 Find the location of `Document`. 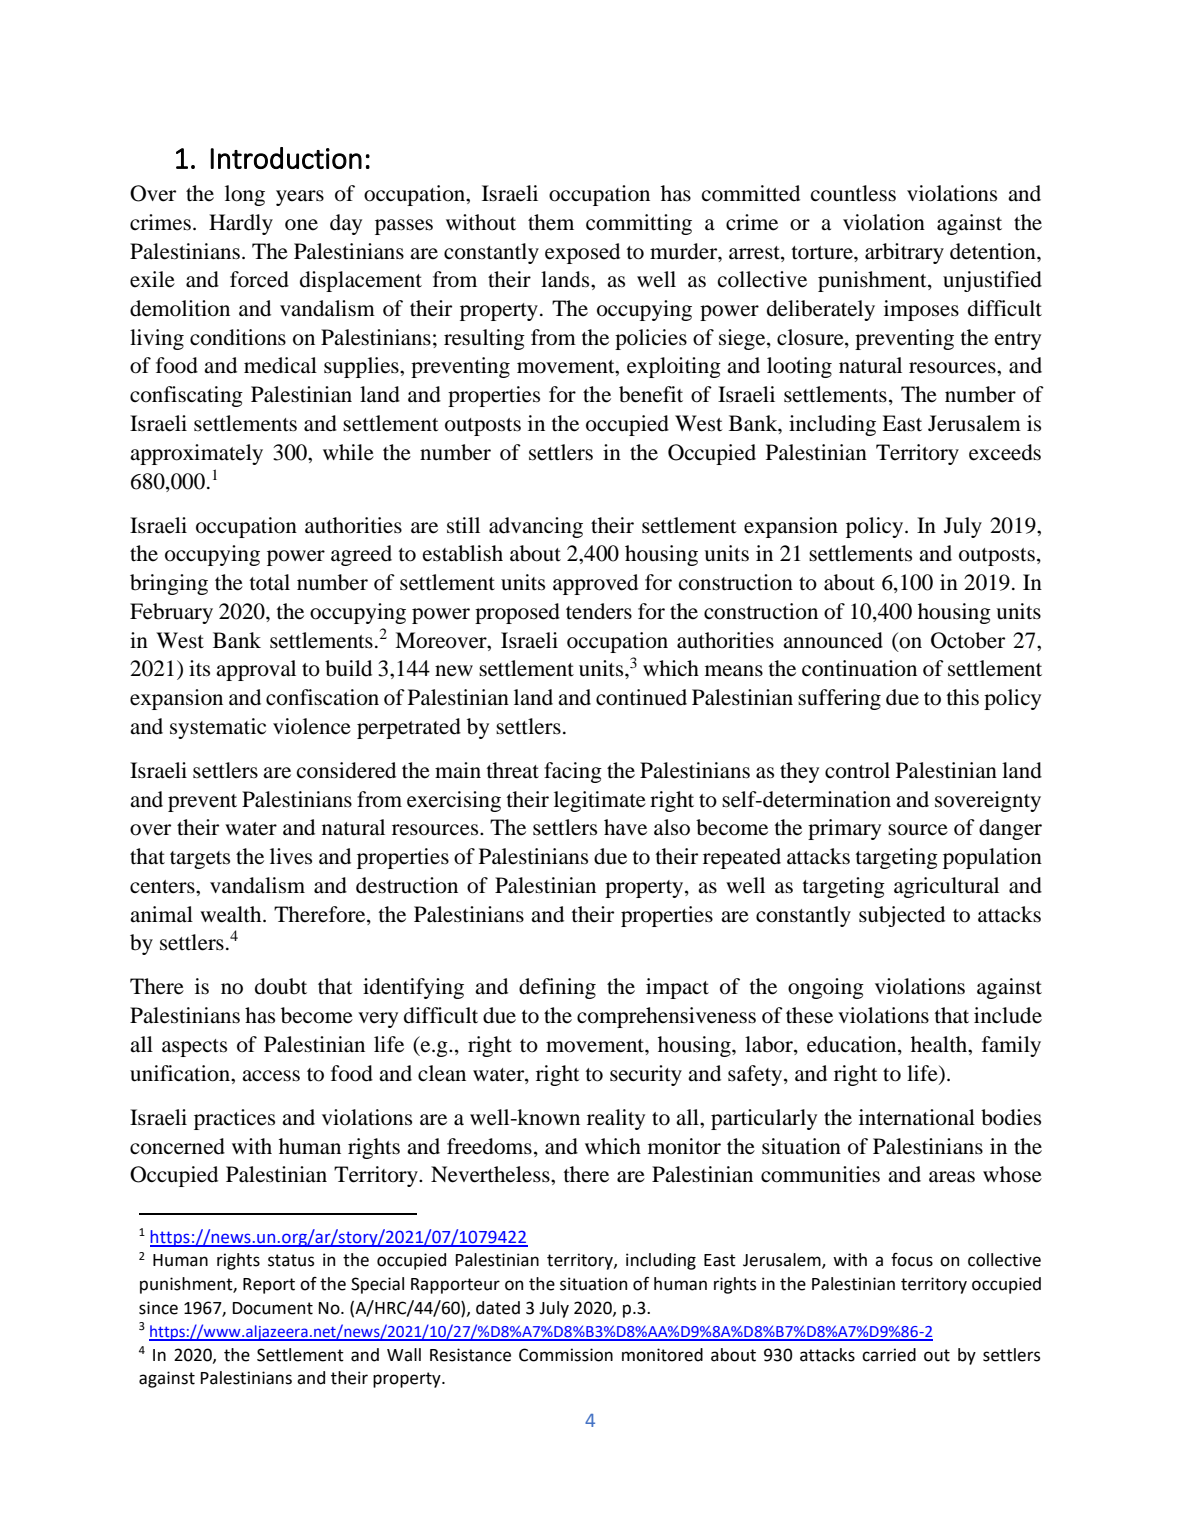

Document is located at coordinates (273, 1308).
